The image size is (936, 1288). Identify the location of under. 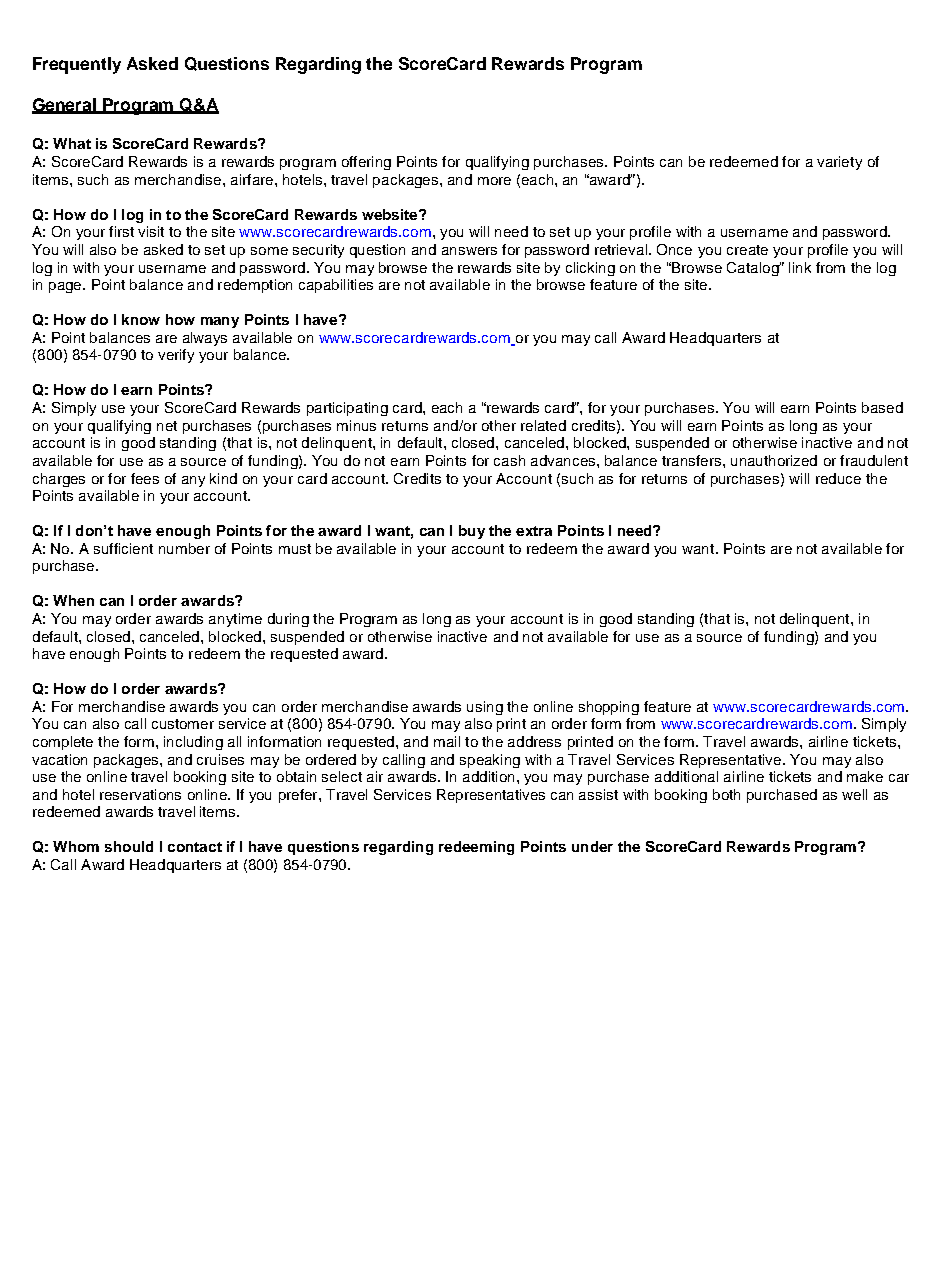
(592, 846).
